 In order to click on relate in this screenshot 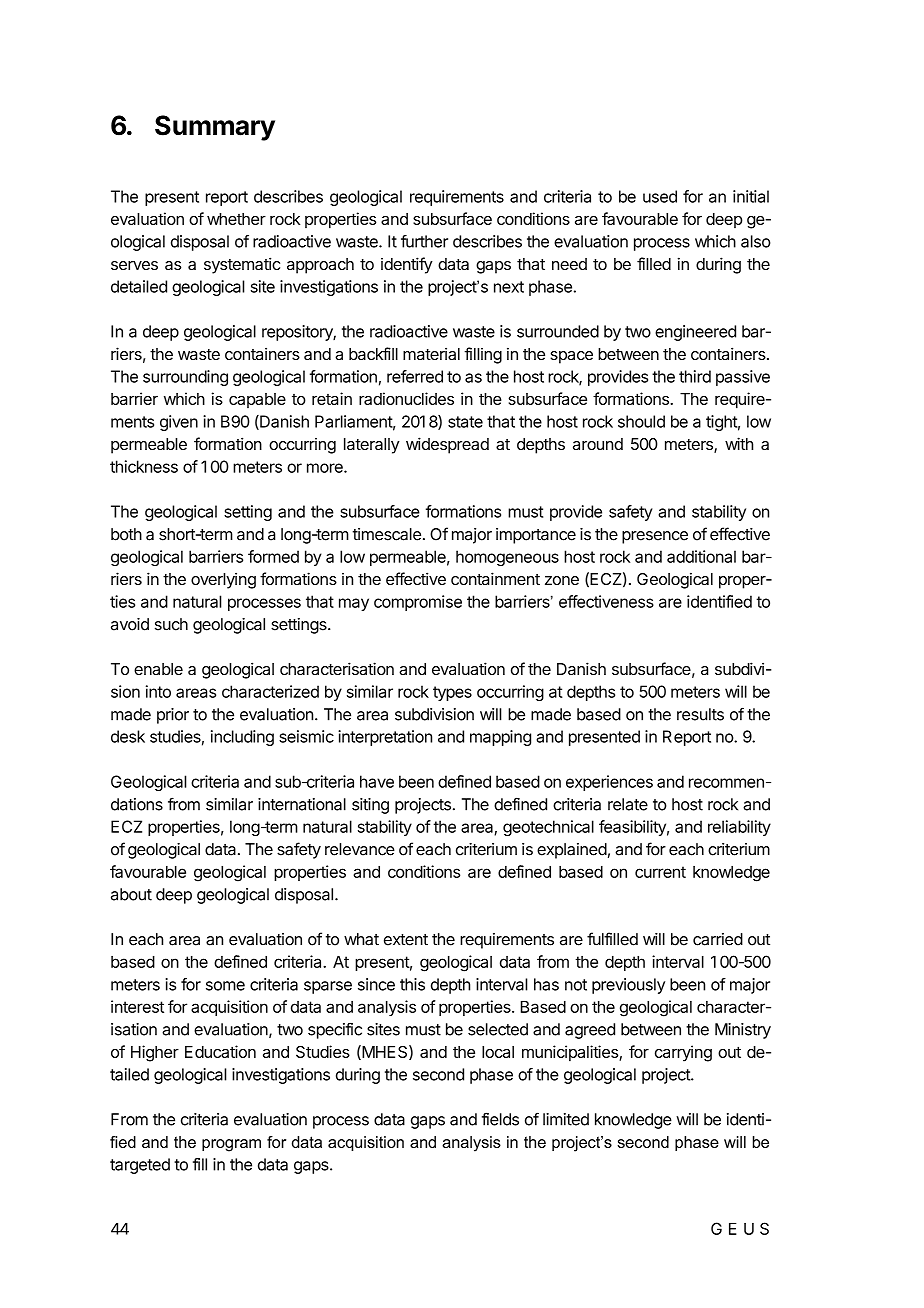, I will do `click(628, 804)`.
